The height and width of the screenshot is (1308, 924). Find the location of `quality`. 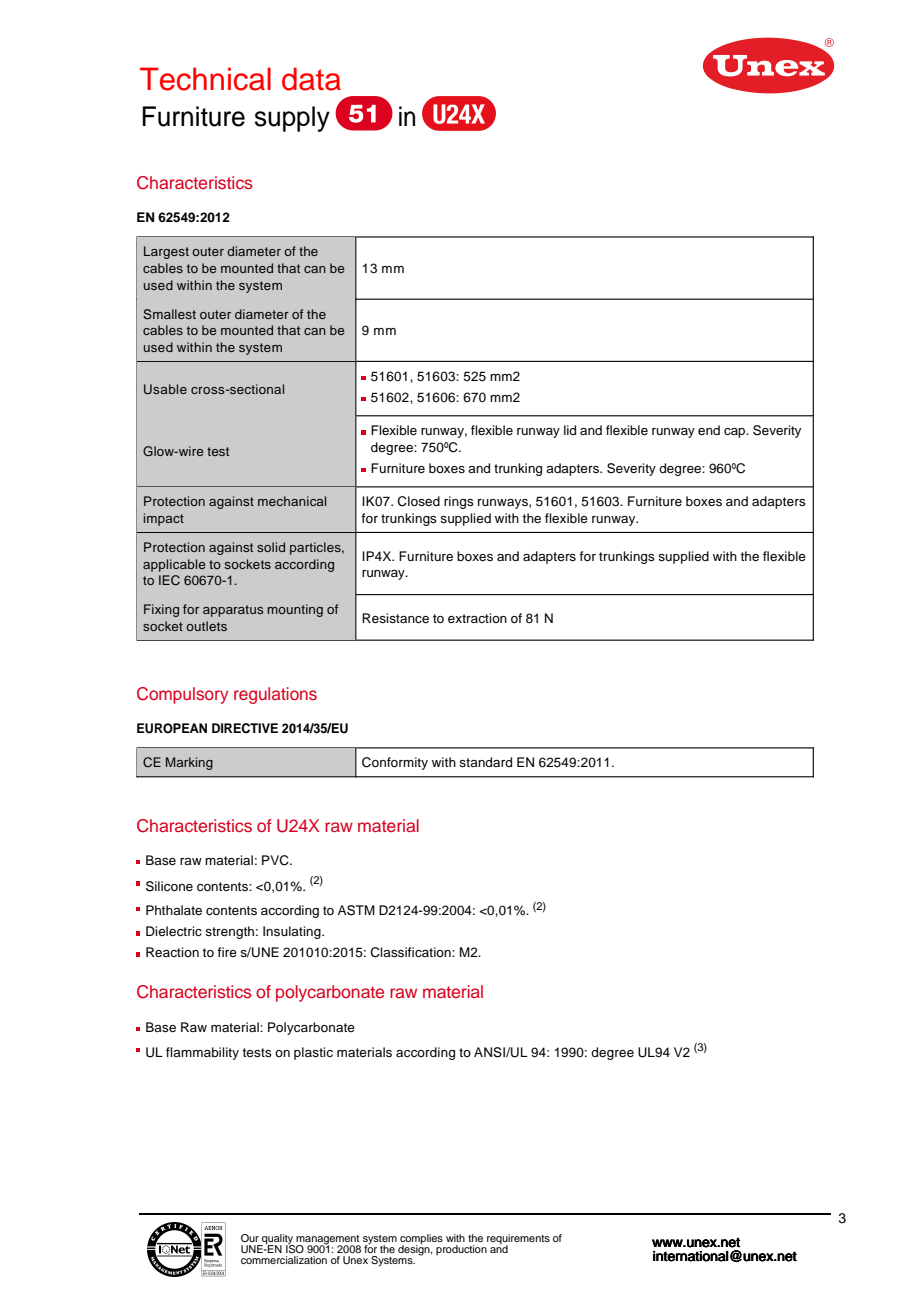

quality is located at coordinates (277, 1240).
